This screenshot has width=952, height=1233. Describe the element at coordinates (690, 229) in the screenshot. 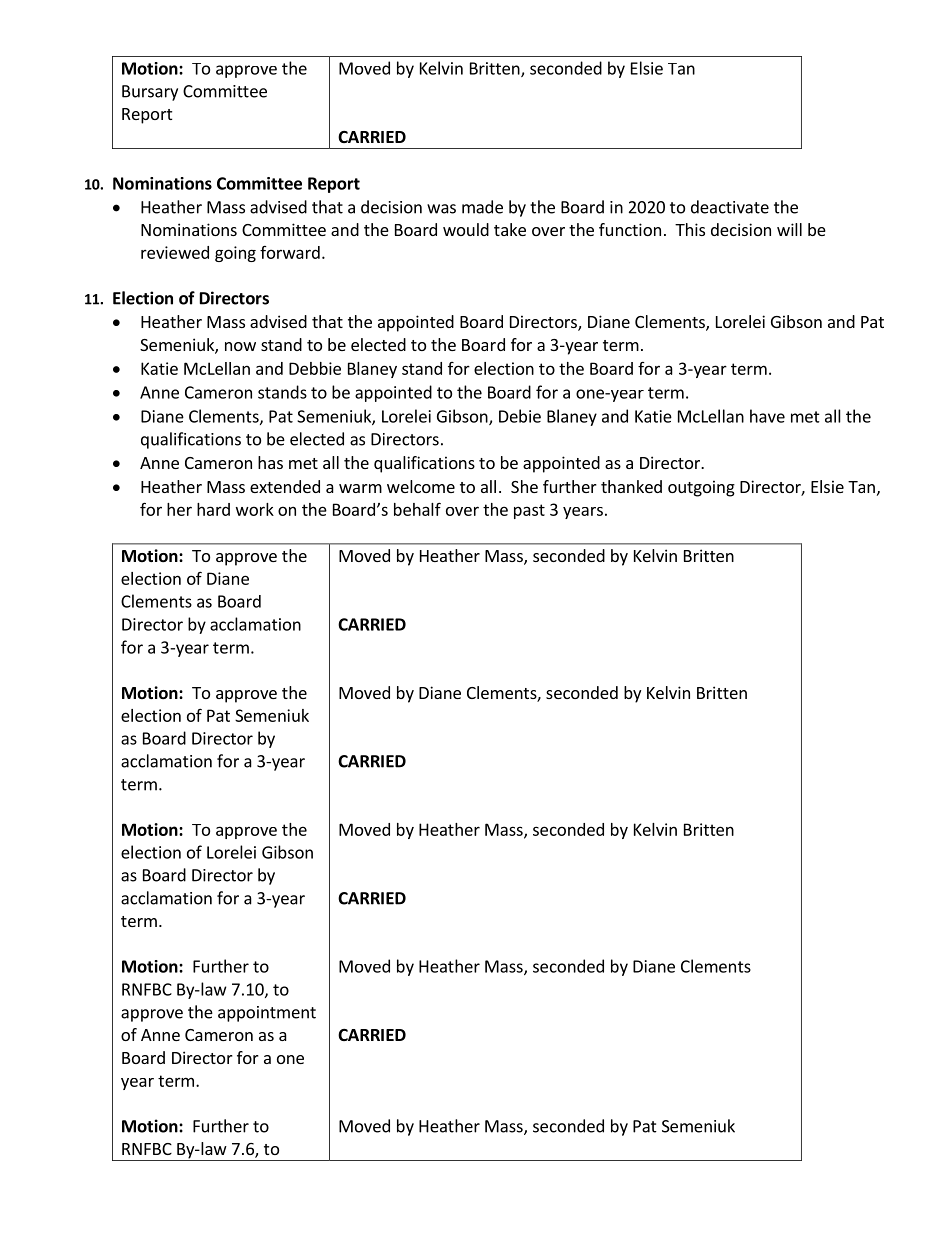

I see `This` at that location.
